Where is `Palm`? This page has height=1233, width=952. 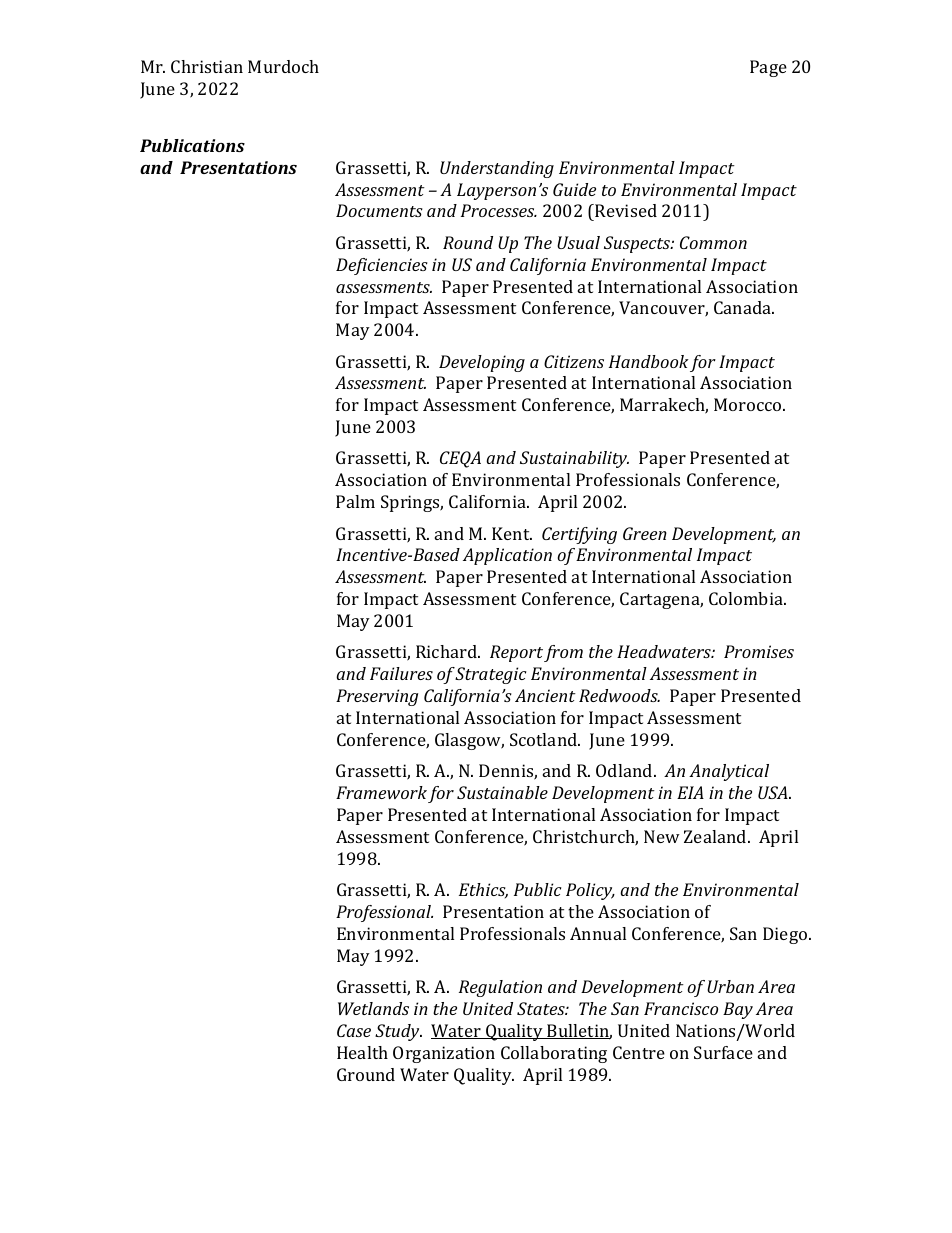 Palm is located at coordinates (355, 501).
